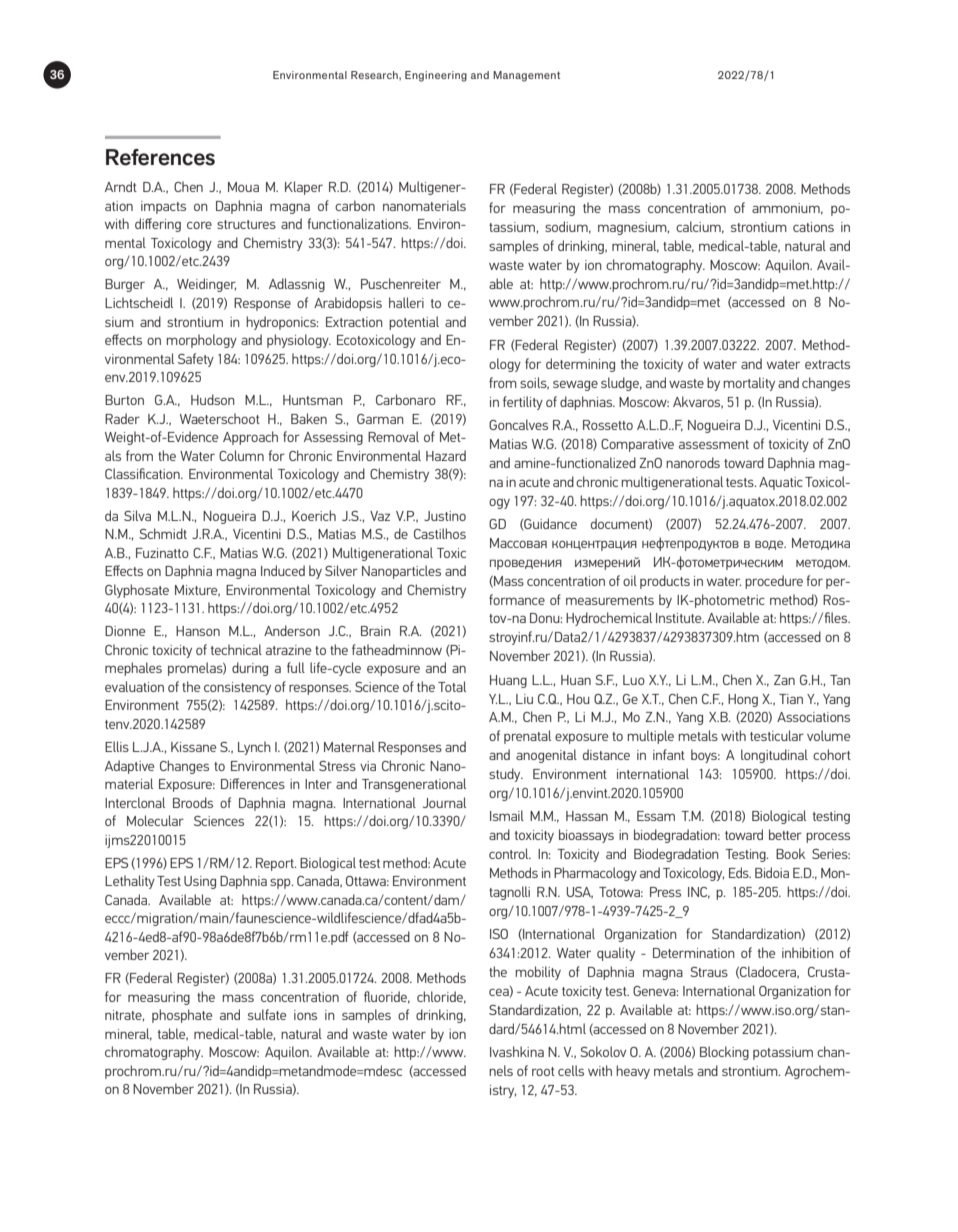  Describe the element at coordinates (749, 384) in the image. I see `mortality` at that location.
